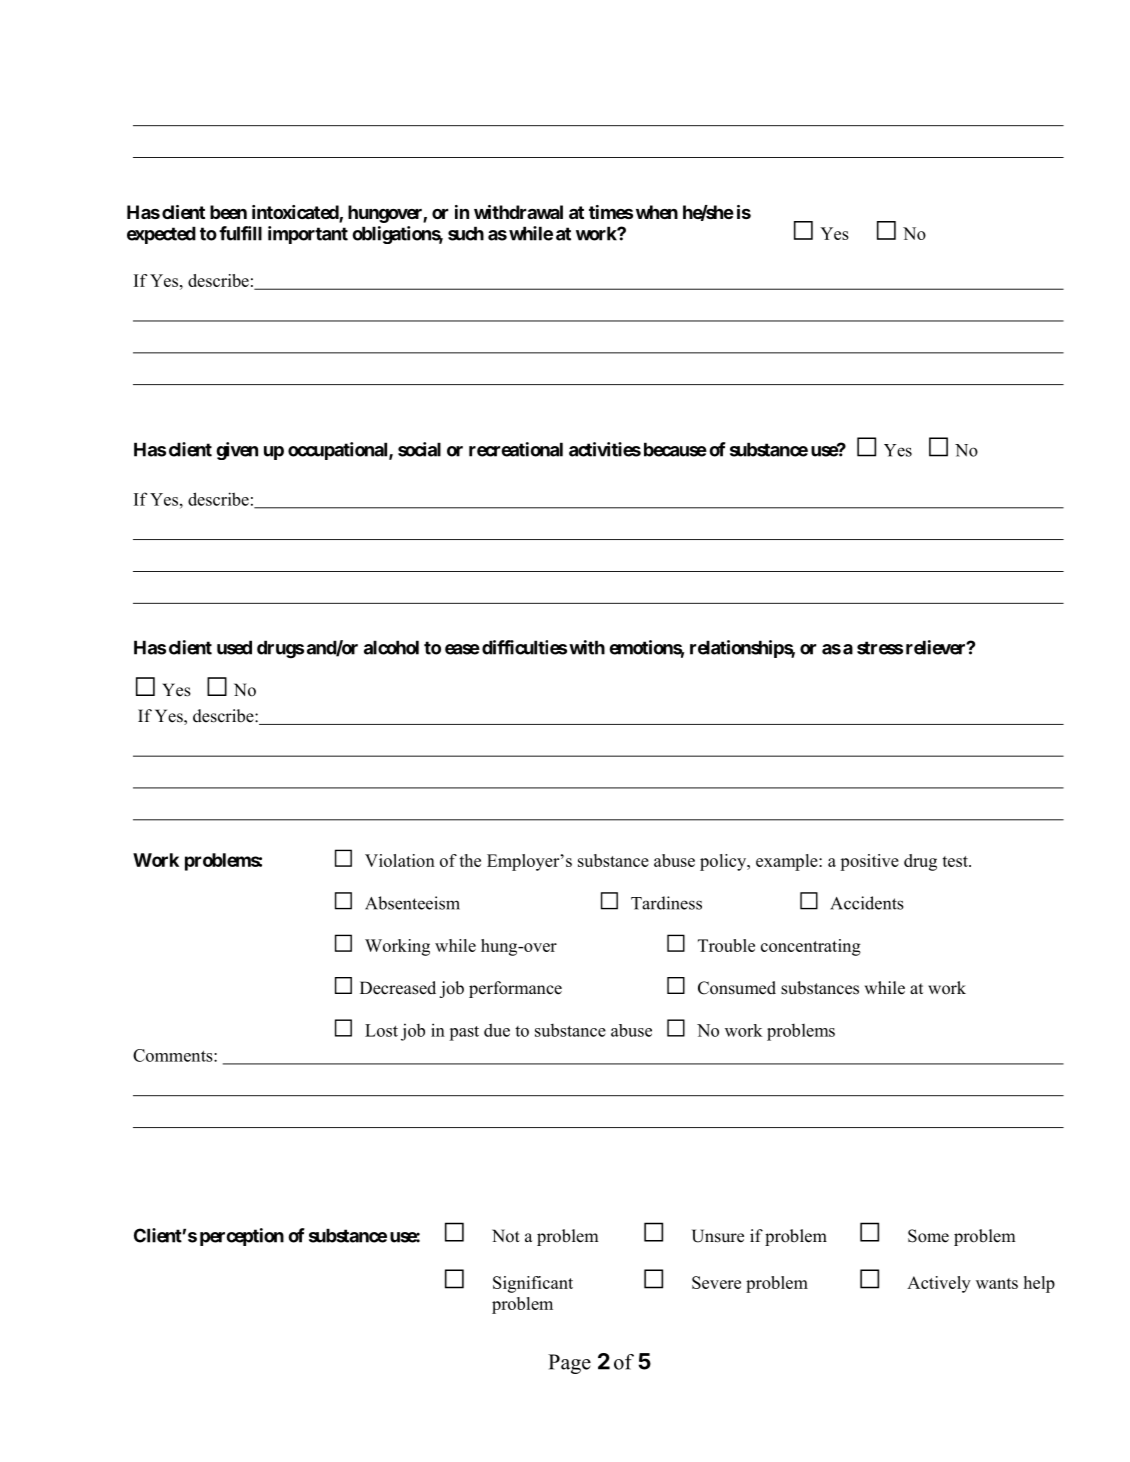 The width and height of the image is (1130, 1462). Describe the element at coordinates (240, 233) in the image. I see `fulfill` at that location.
